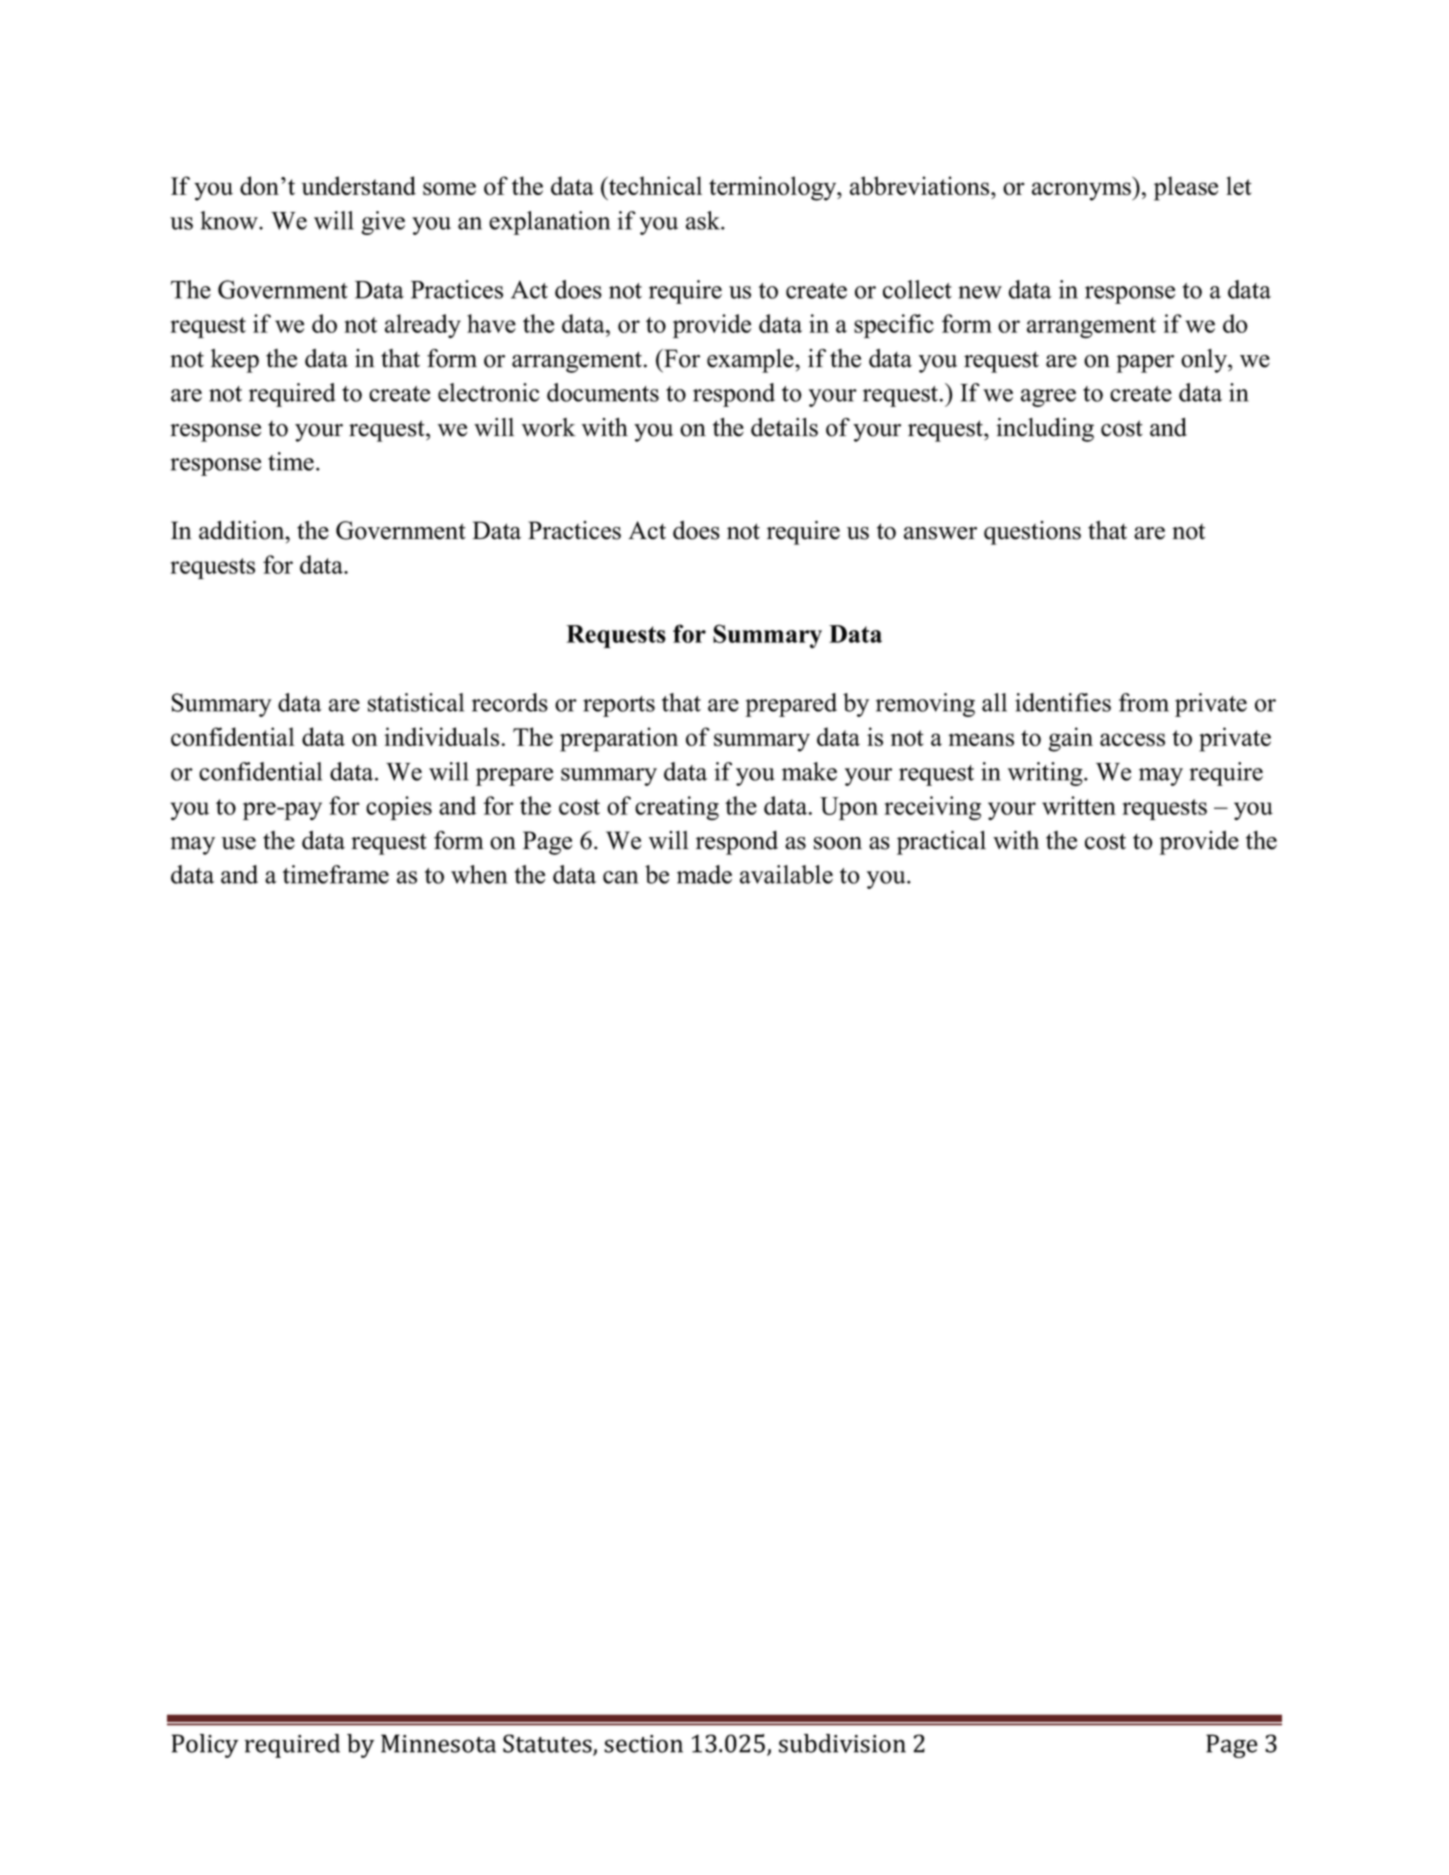  Describe the element at coordinates (1145, 364) in the document. I see `paper` at that location.
